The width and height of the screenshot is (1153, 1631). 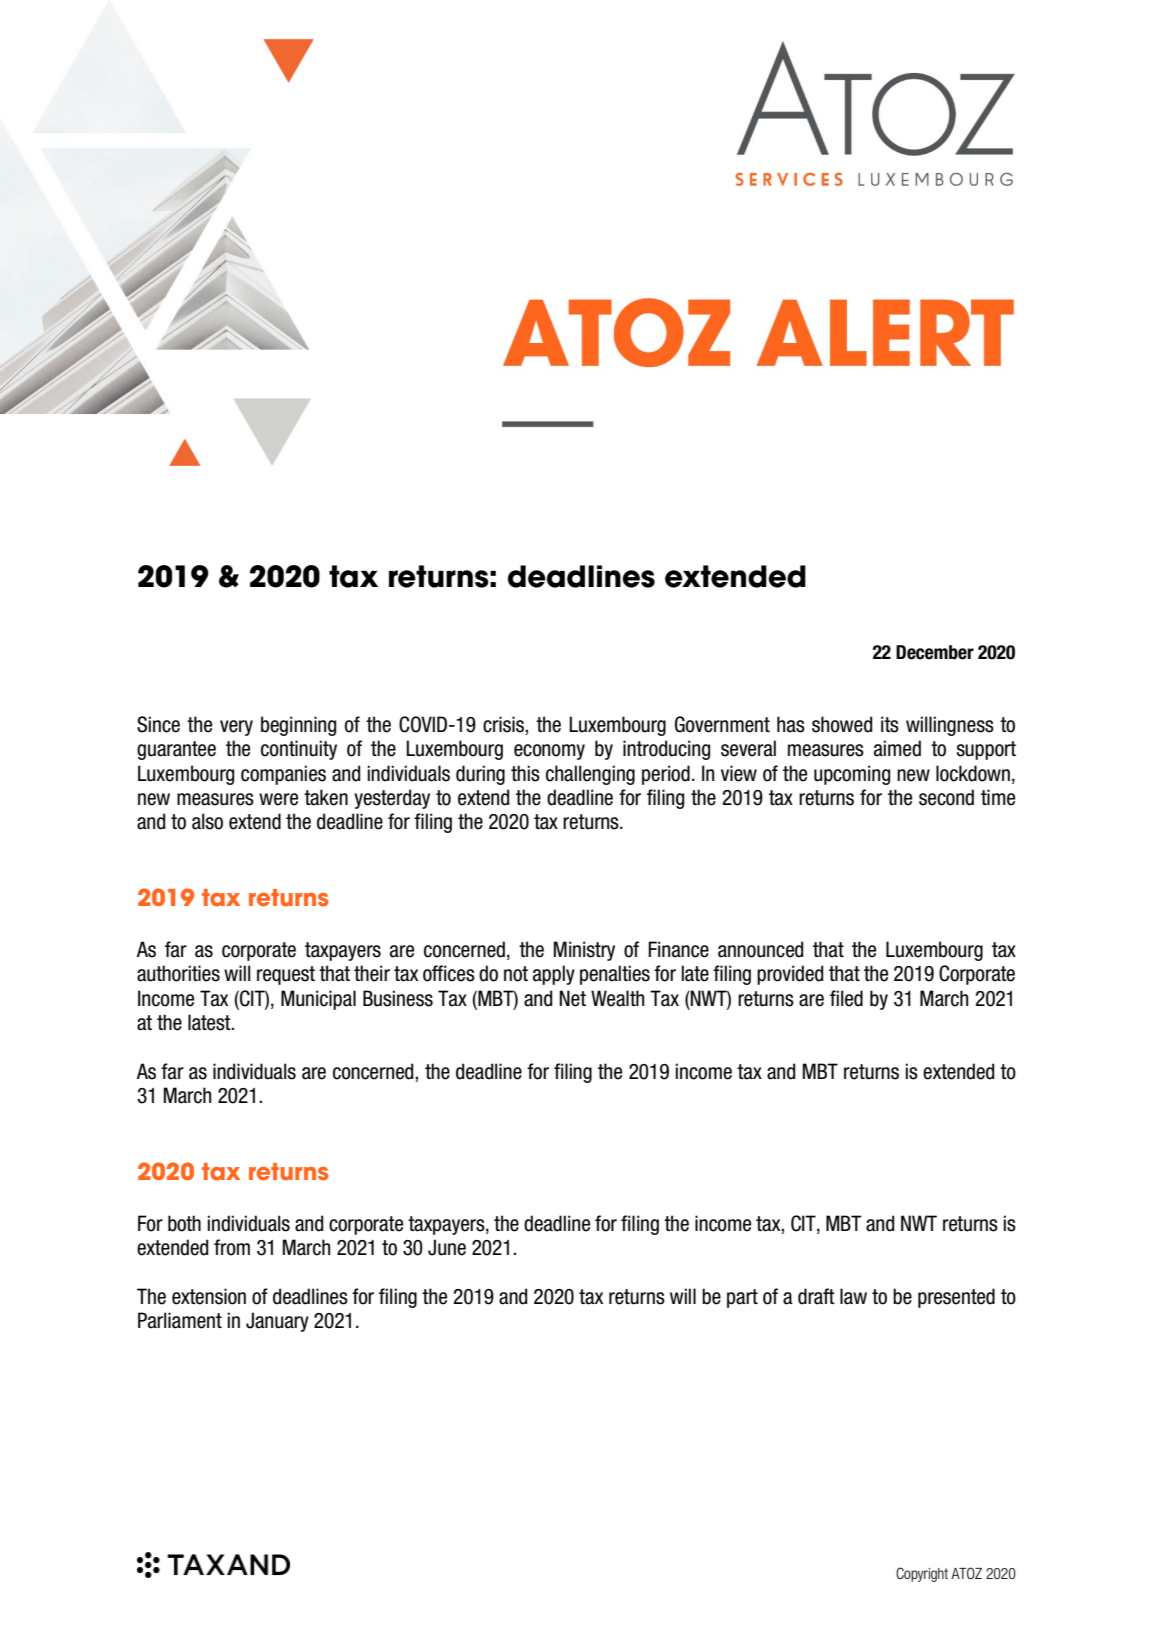 I want to click on filed, so click(x=846, y=998).
